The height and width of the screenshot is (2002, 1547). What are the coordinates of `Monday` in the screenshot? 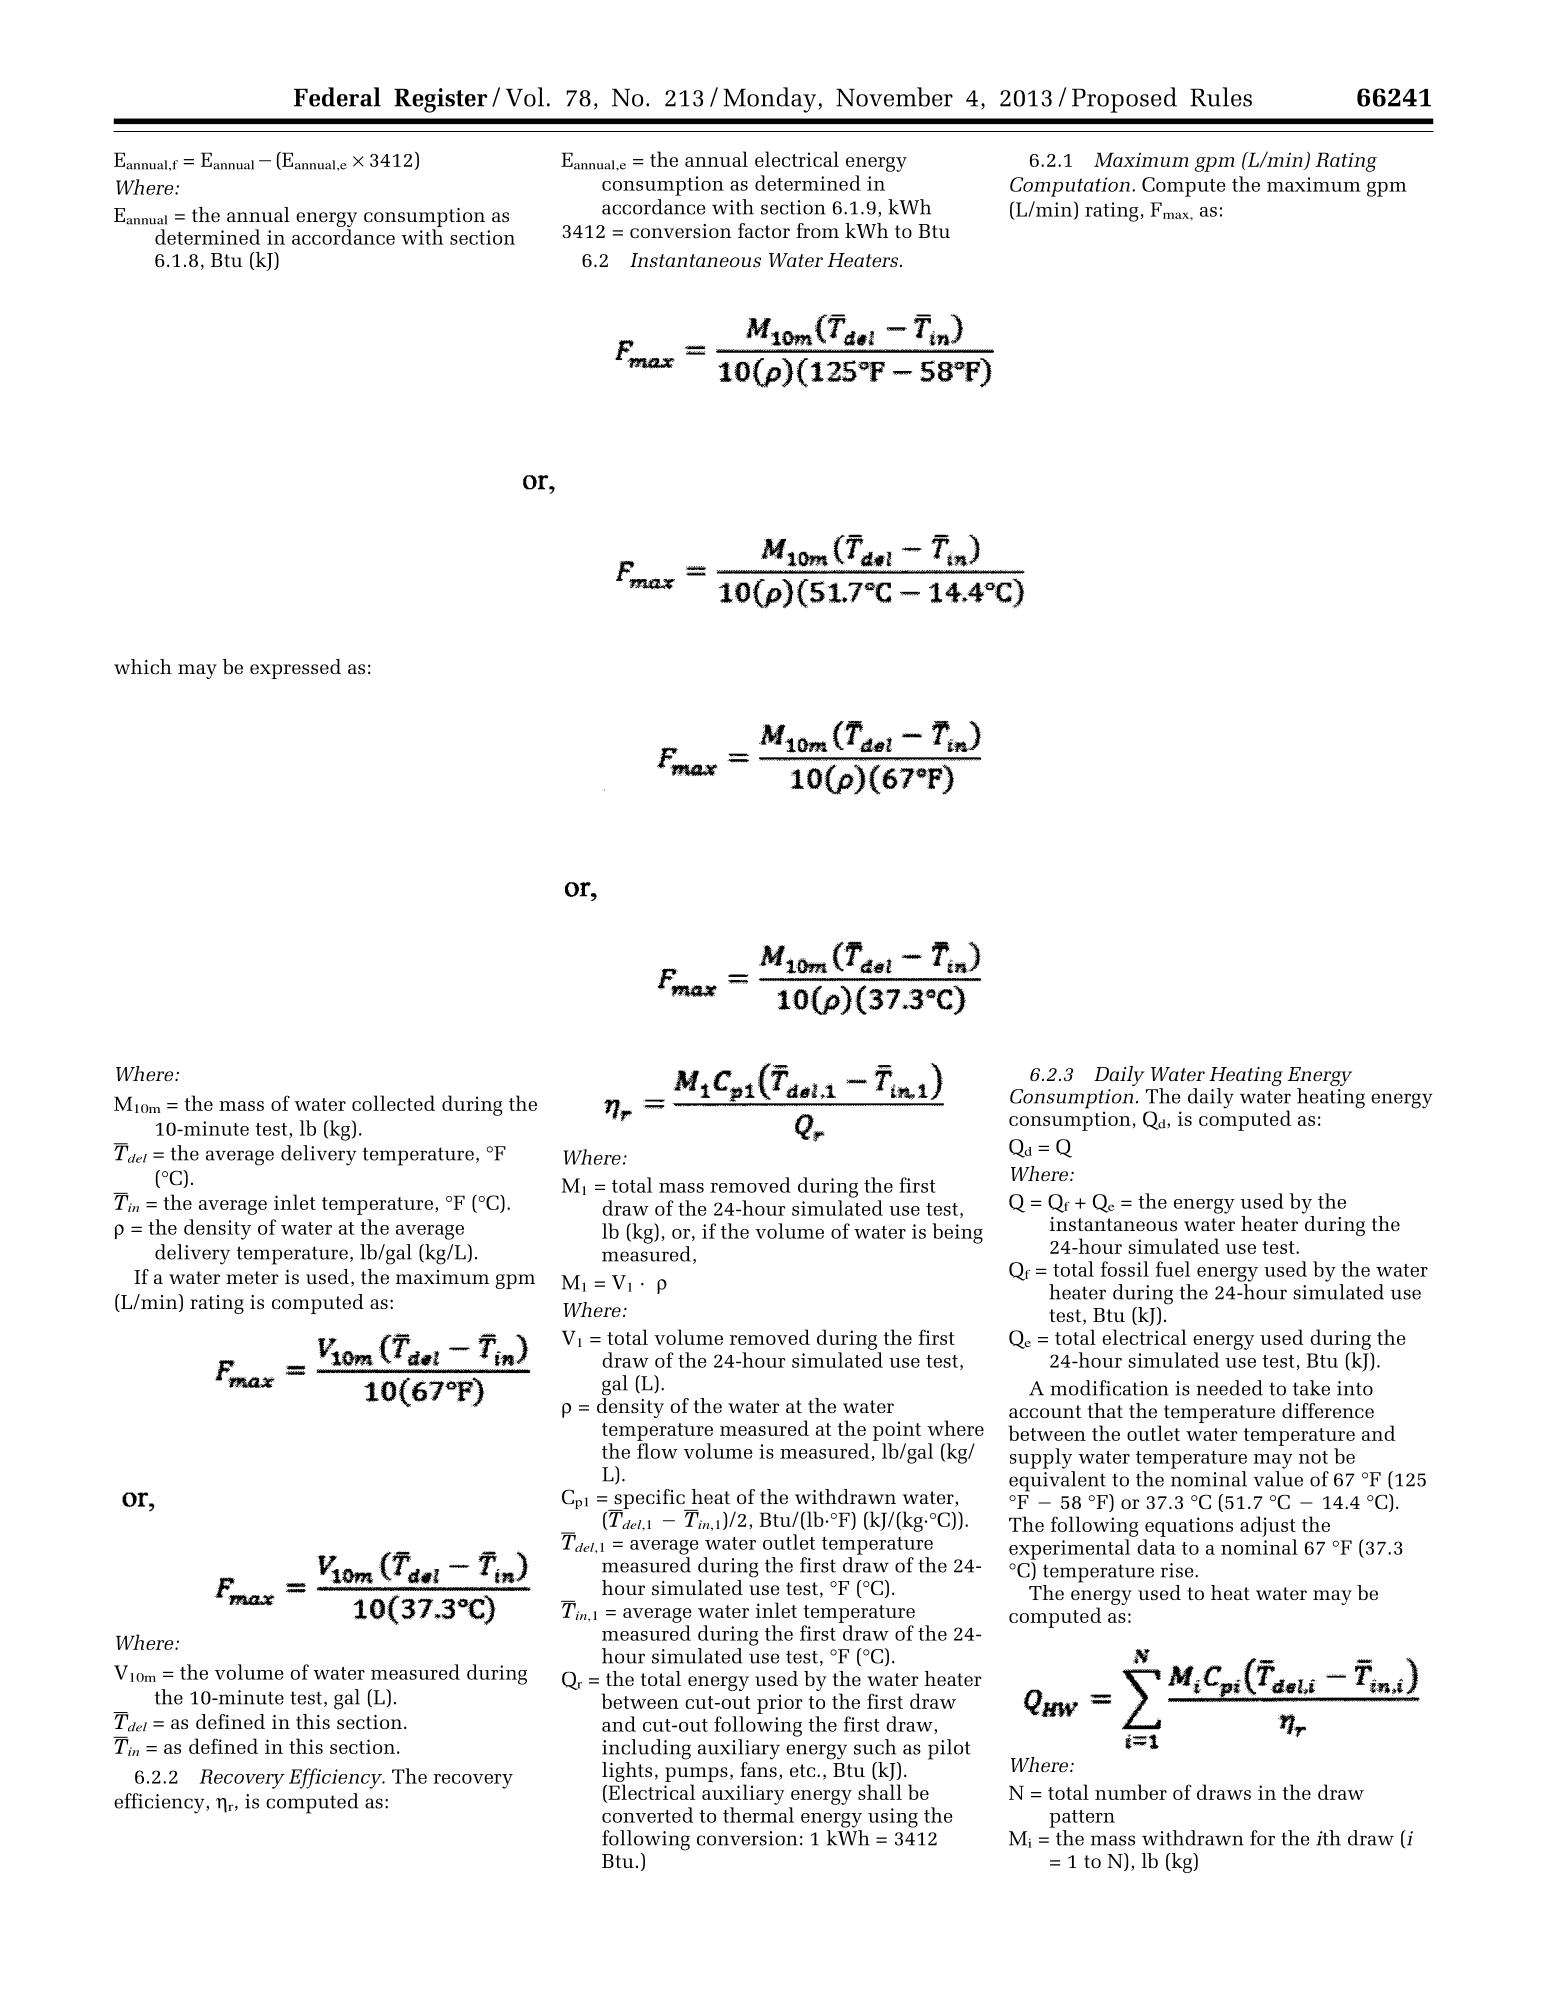 It's located at (771, 100).
